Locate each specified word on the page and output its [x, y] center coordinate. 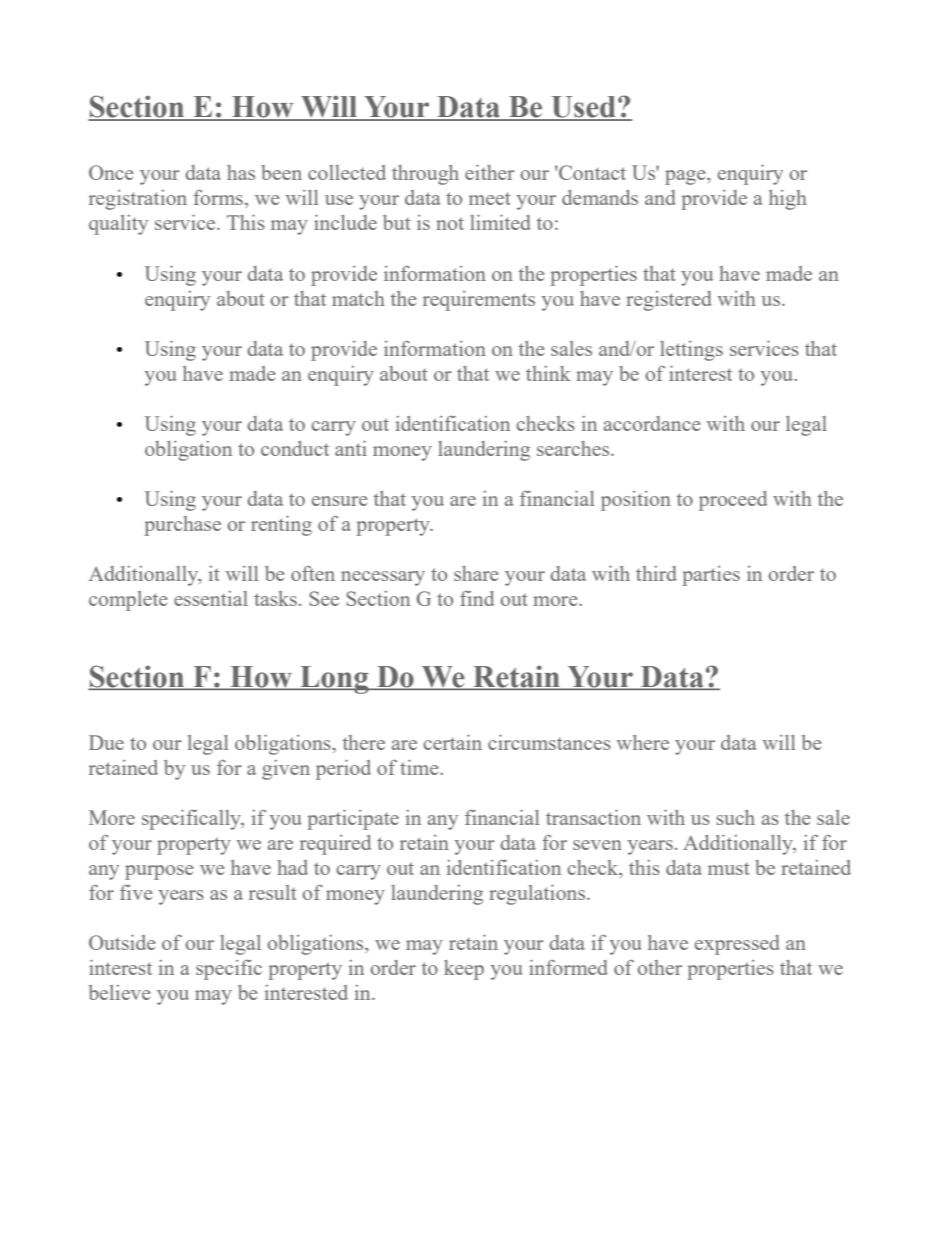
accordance [652, 423]
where [643, 742]
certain [453, 742]
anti [351, 448]
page [686, 177]
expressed [737, 945]
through [425, 175]
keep [464, 970]
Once [111, 172]
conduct [295, 448]
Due [106, 742]
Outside [122, 942]
